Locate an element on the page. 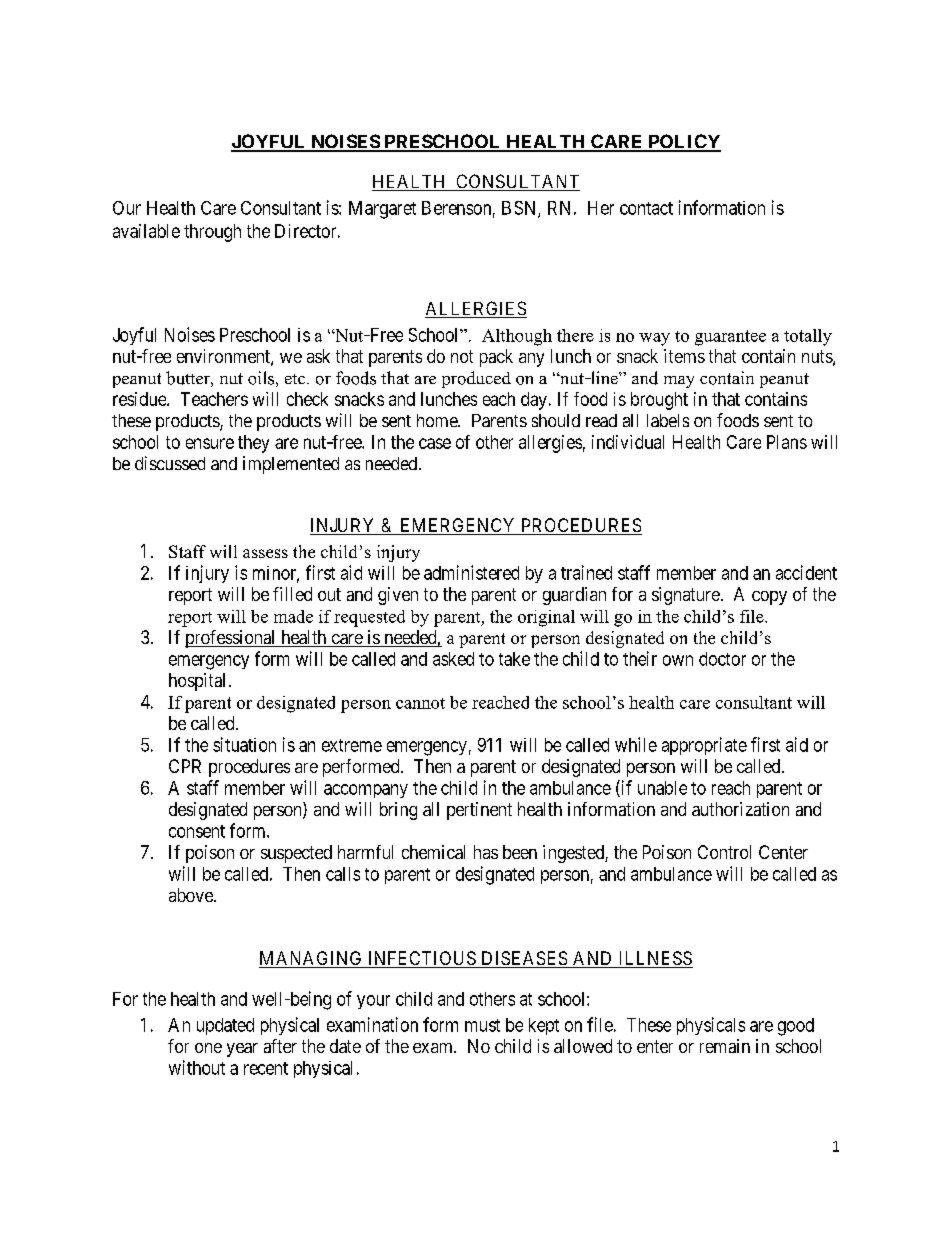  pack is located at coordinates (496, 358).
